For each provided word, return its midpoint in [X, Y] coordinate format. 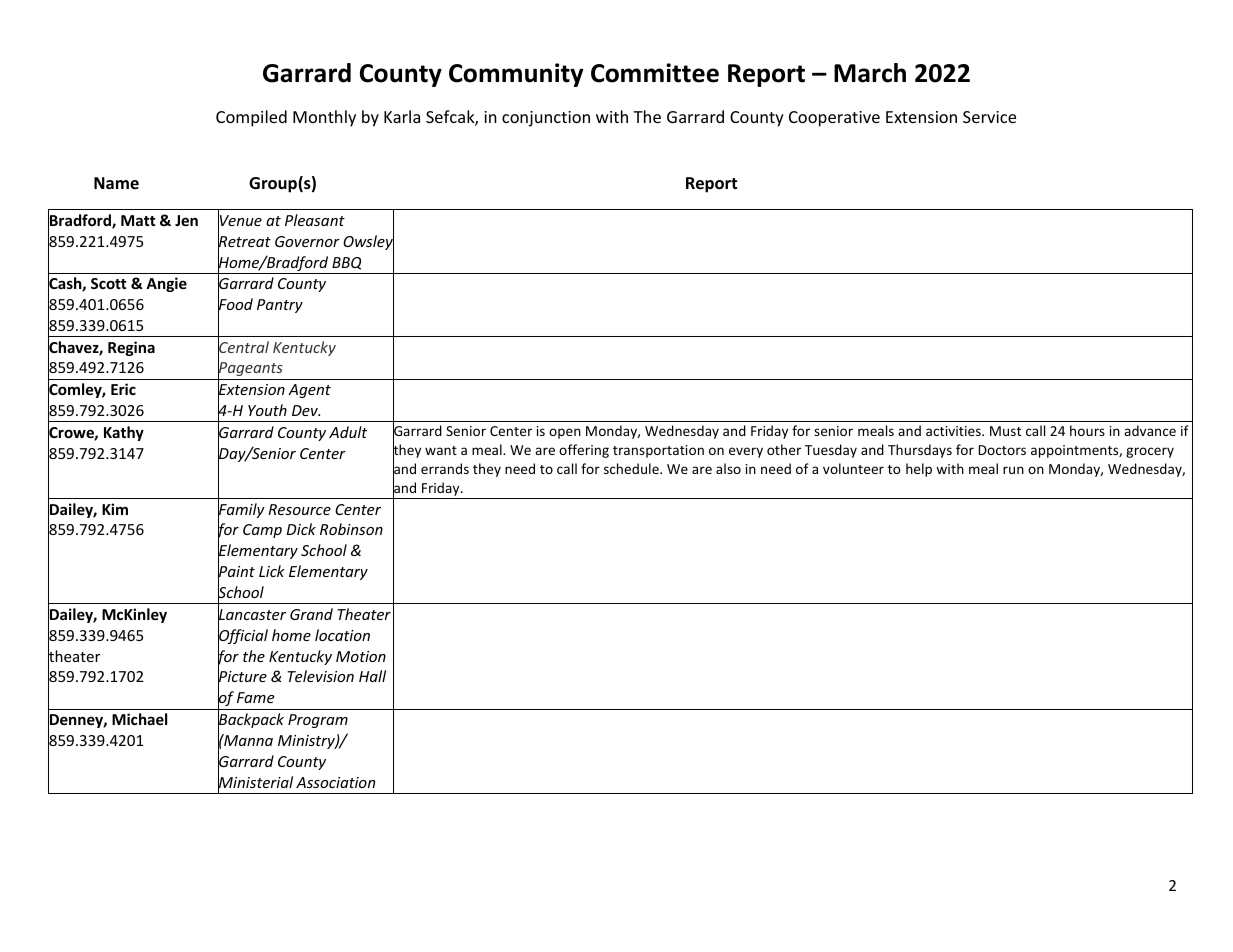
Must [1005, 431]
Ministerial [255, 782]
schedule [632, 468]
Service [989, 117]
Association [335, 782]
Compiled [251, 118]
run [1013, 470]
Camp [262, 531]
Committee [655, 73]
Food [235, 305]
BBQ [346, 263]
